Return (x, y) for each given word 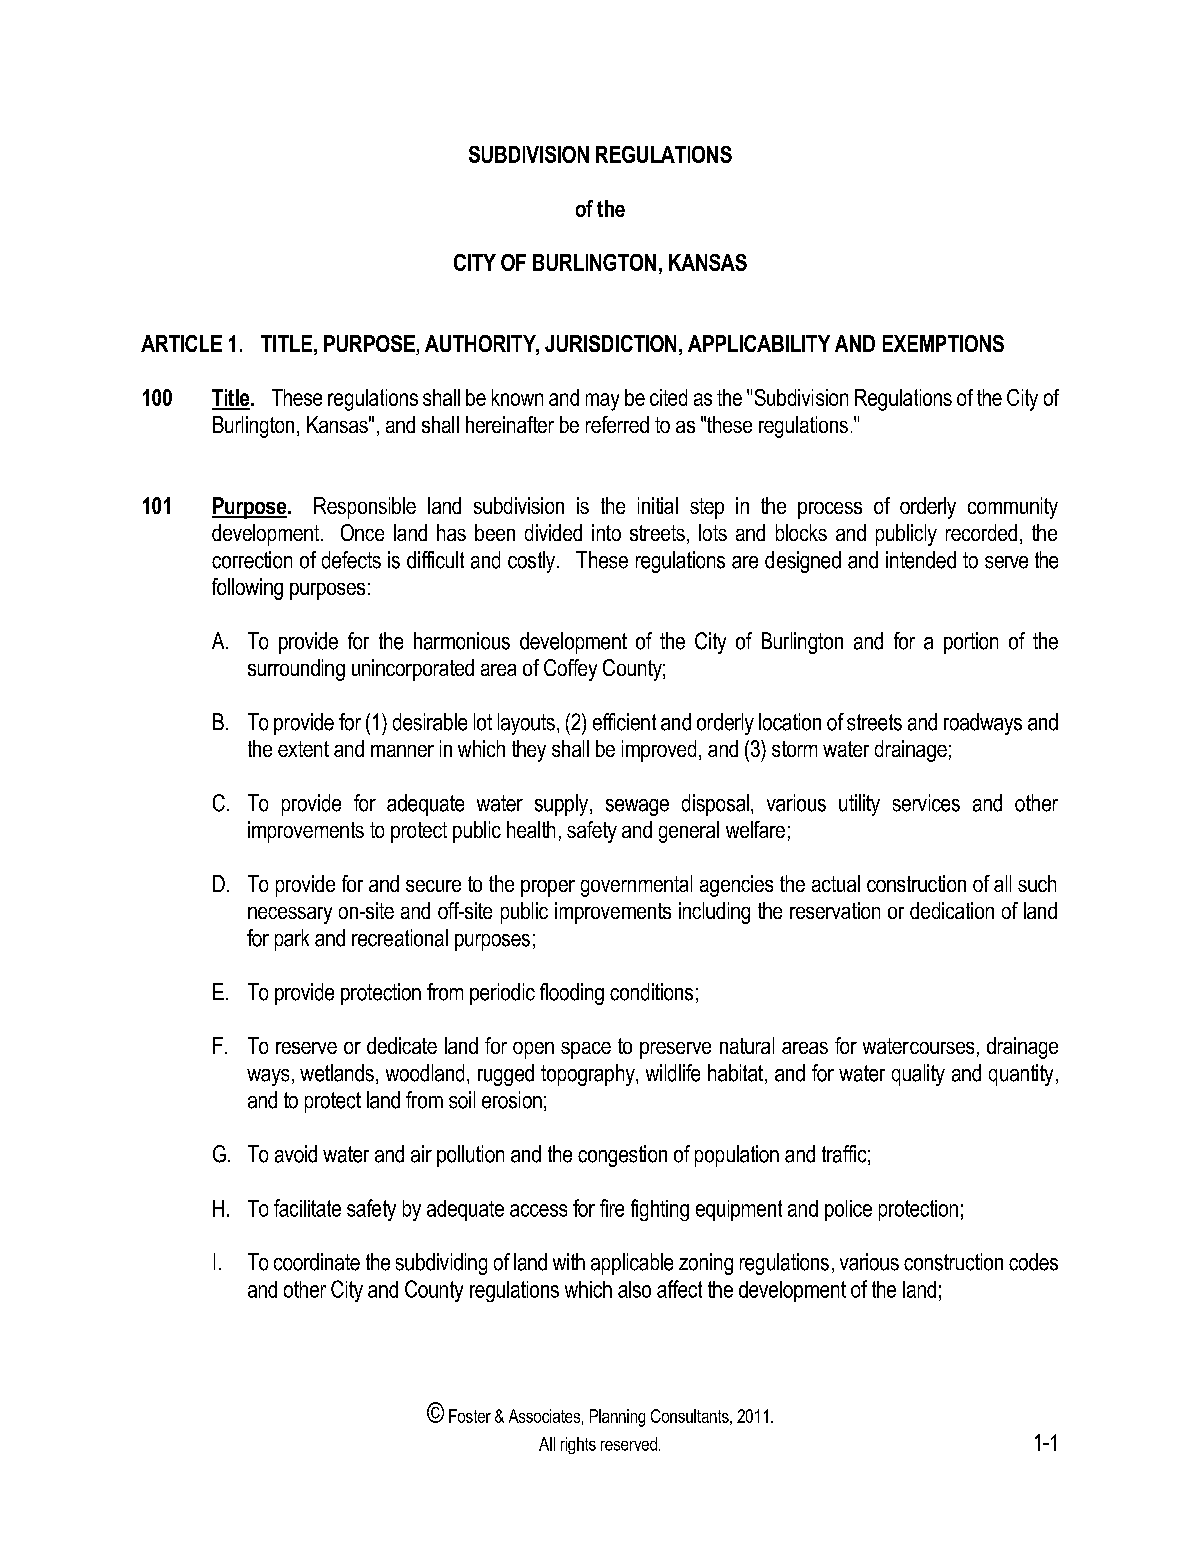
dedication (952, 910)
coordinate (317, 1262)
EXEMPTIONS (943, 343)
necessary (290, 915)
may (602, 402)
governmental (636, 886)
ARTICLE (181, 343)
